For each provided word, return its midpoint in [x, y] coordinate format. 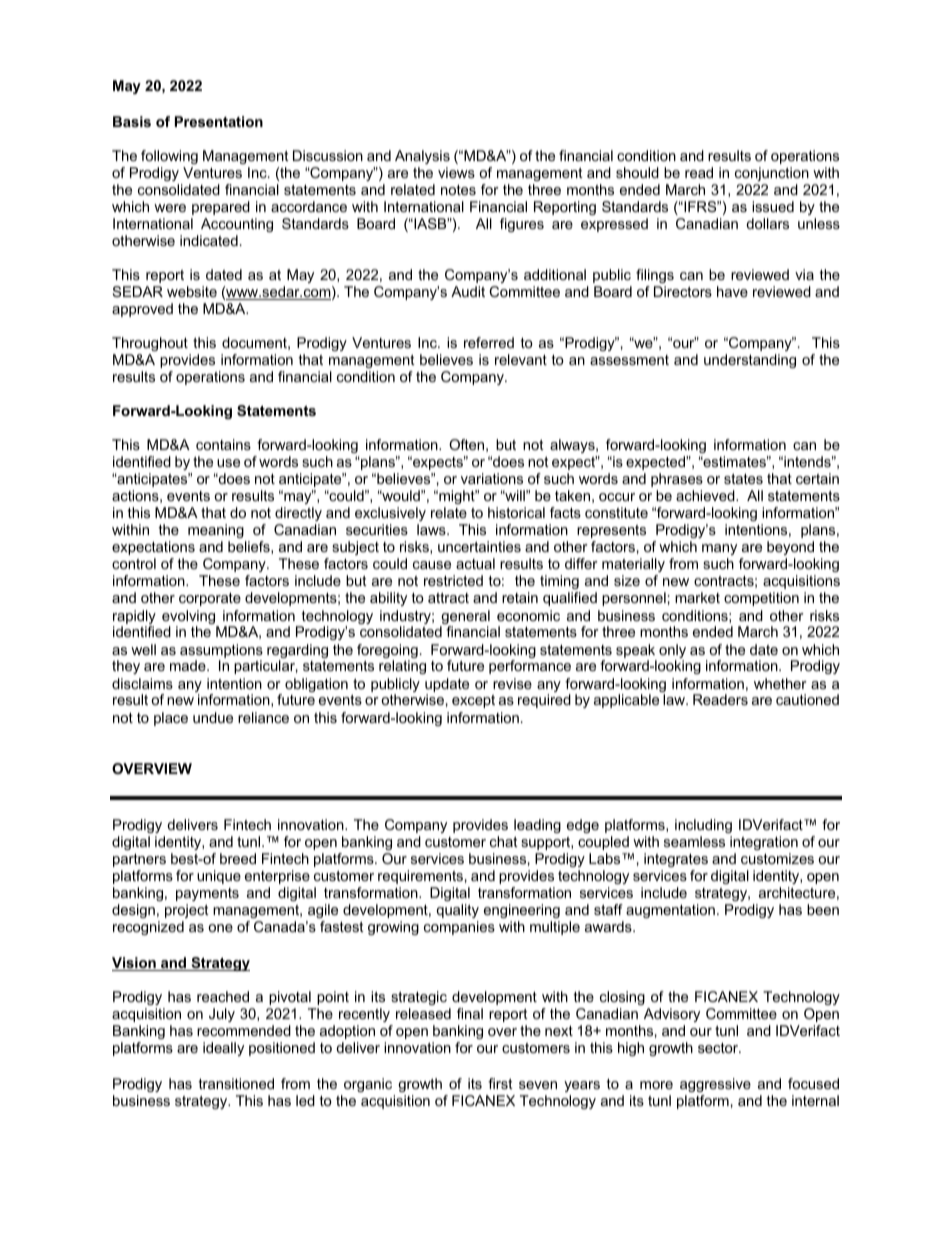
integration [764, 843]
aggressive [715, 1085]
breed [238, 858]
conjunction [772, 174]
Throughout [150, 344]
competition [761, 599]
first [500, 1083]
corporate [210, 599]
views [456, 172]
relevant [521, 359]
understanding [750, 361]
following [169, 157]
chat [504, 841]
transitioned [236, 1083]
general [465, 618]
